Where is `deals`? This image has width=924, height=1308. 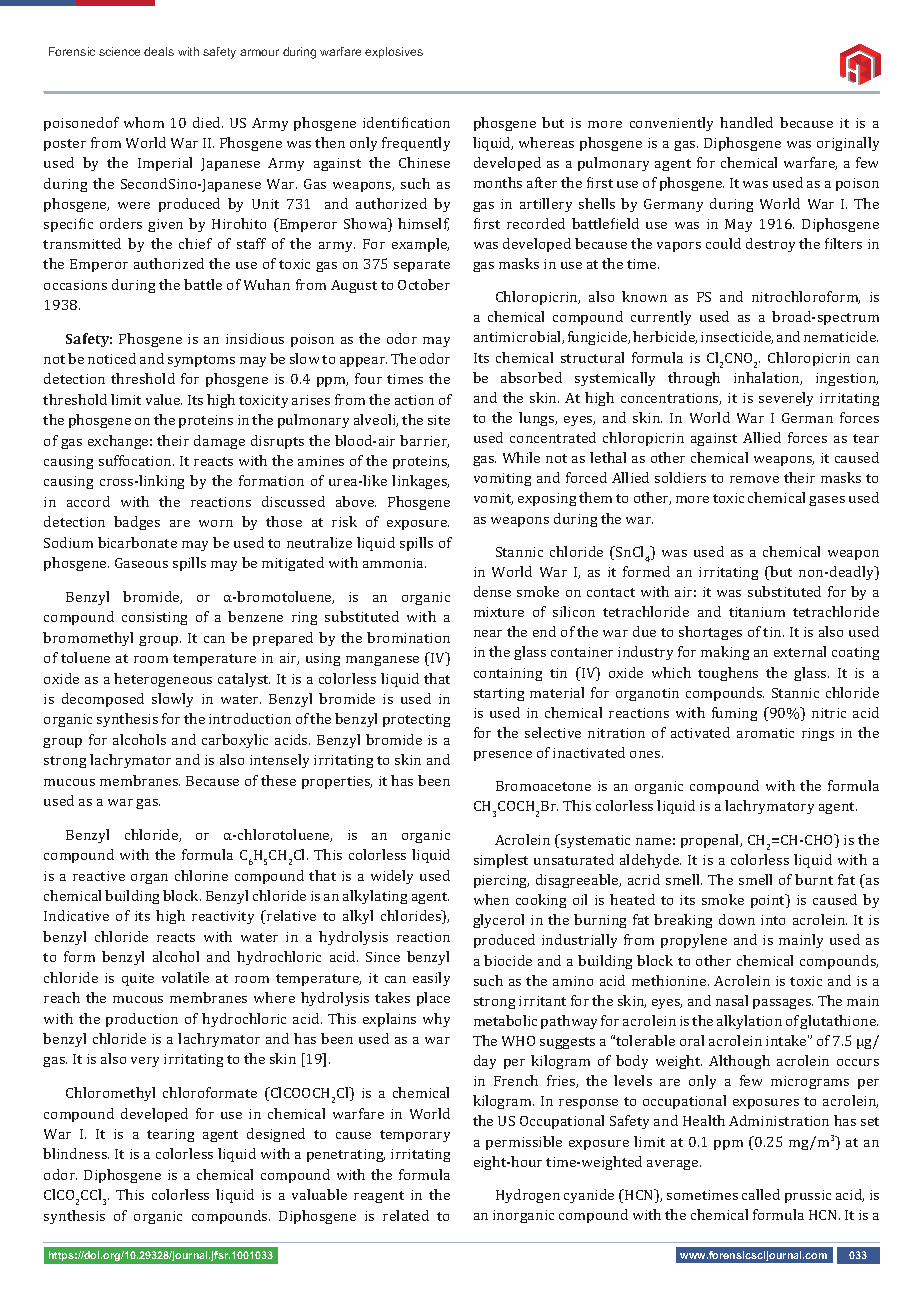 deals is located at coordinates (159, 51).
